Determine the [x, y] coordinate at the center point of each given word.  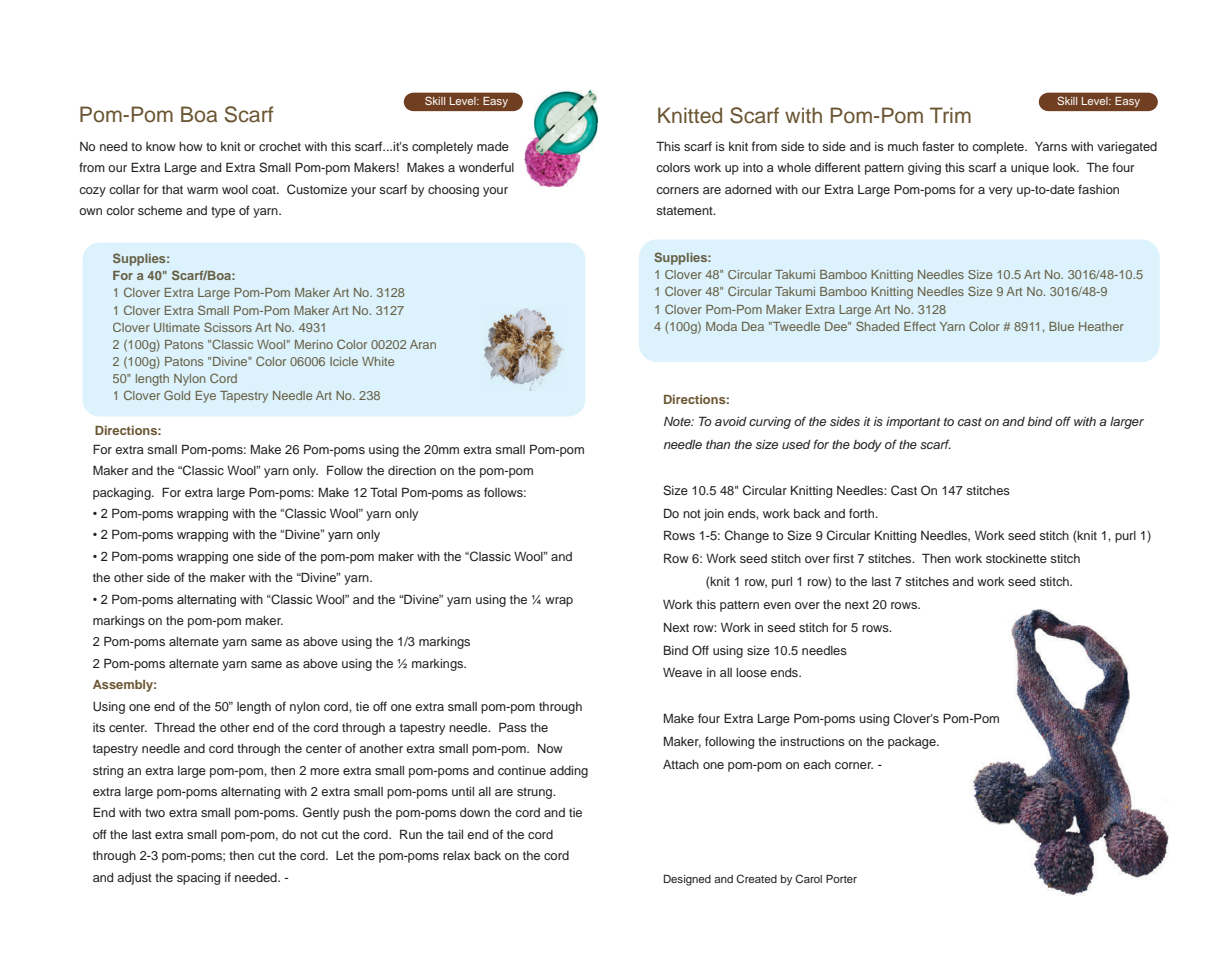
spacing [198, 879]
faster [938, 146]
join [714, 515]
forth [863, 513]
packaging [123, 494]
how [191, 146]
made [493, 146]
